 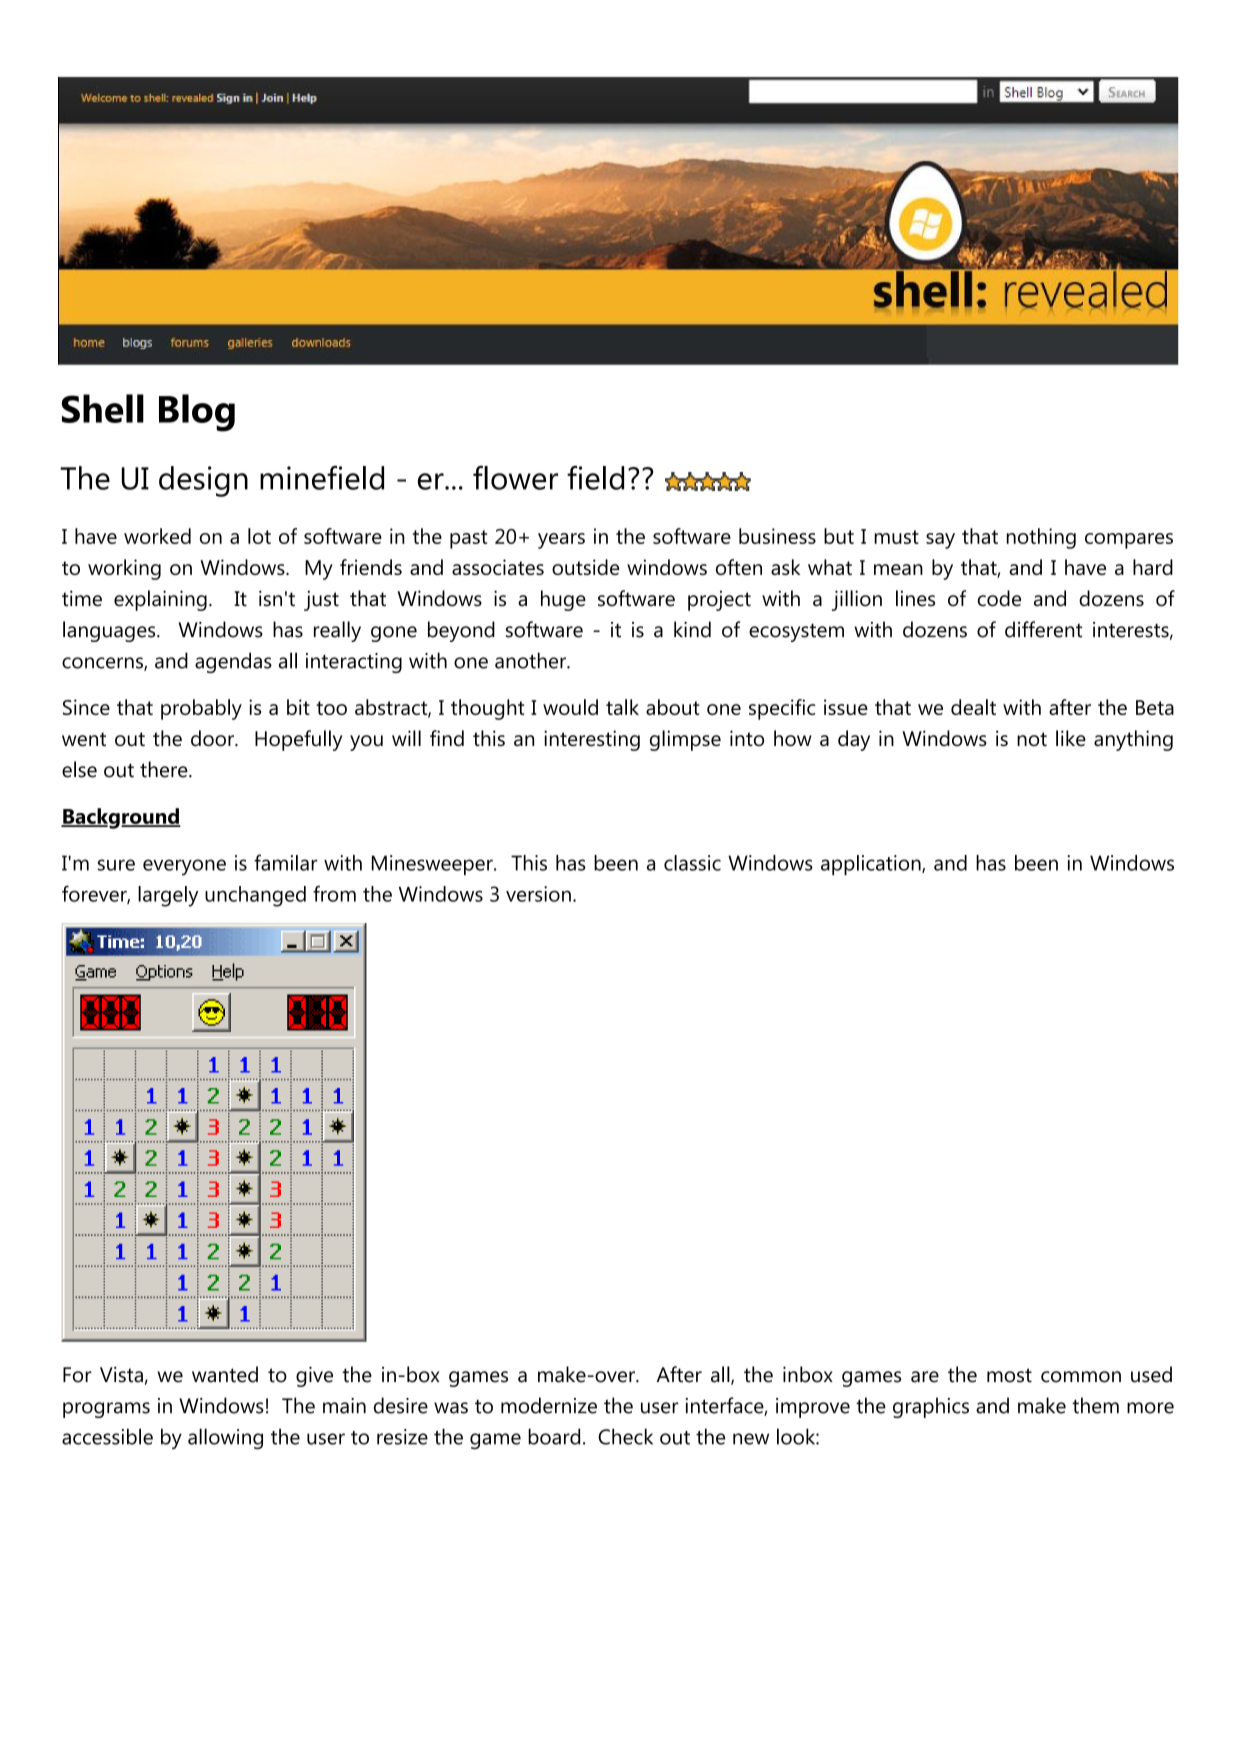 What do you see at coordinates (1041, 538) in the screenshot?
I see `nothing` at bounding box center [1041, 538].
